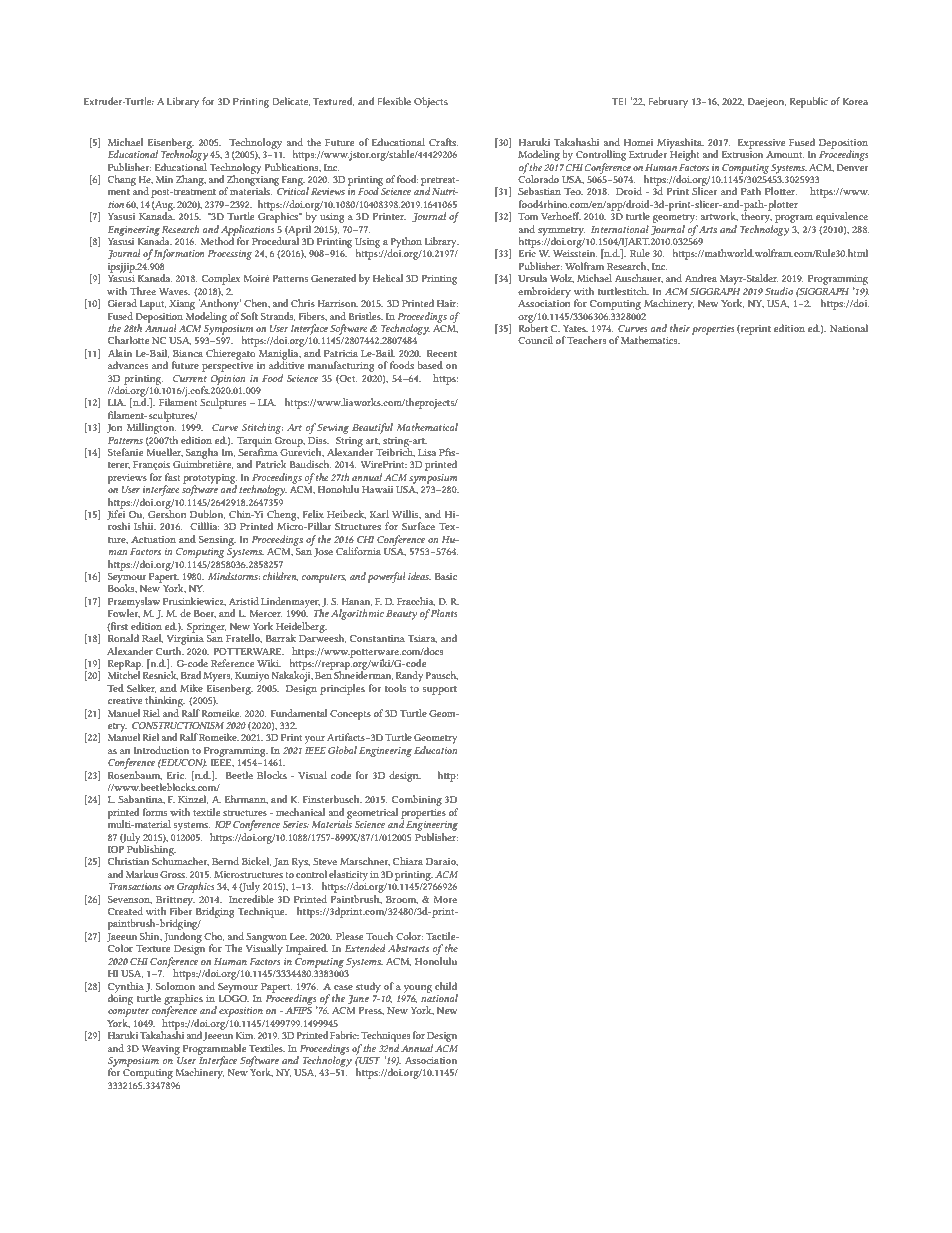  What do you see at coordinates (443, 142) in the screenshot?
I see `Crafts` at bounding box center [443, 142].
